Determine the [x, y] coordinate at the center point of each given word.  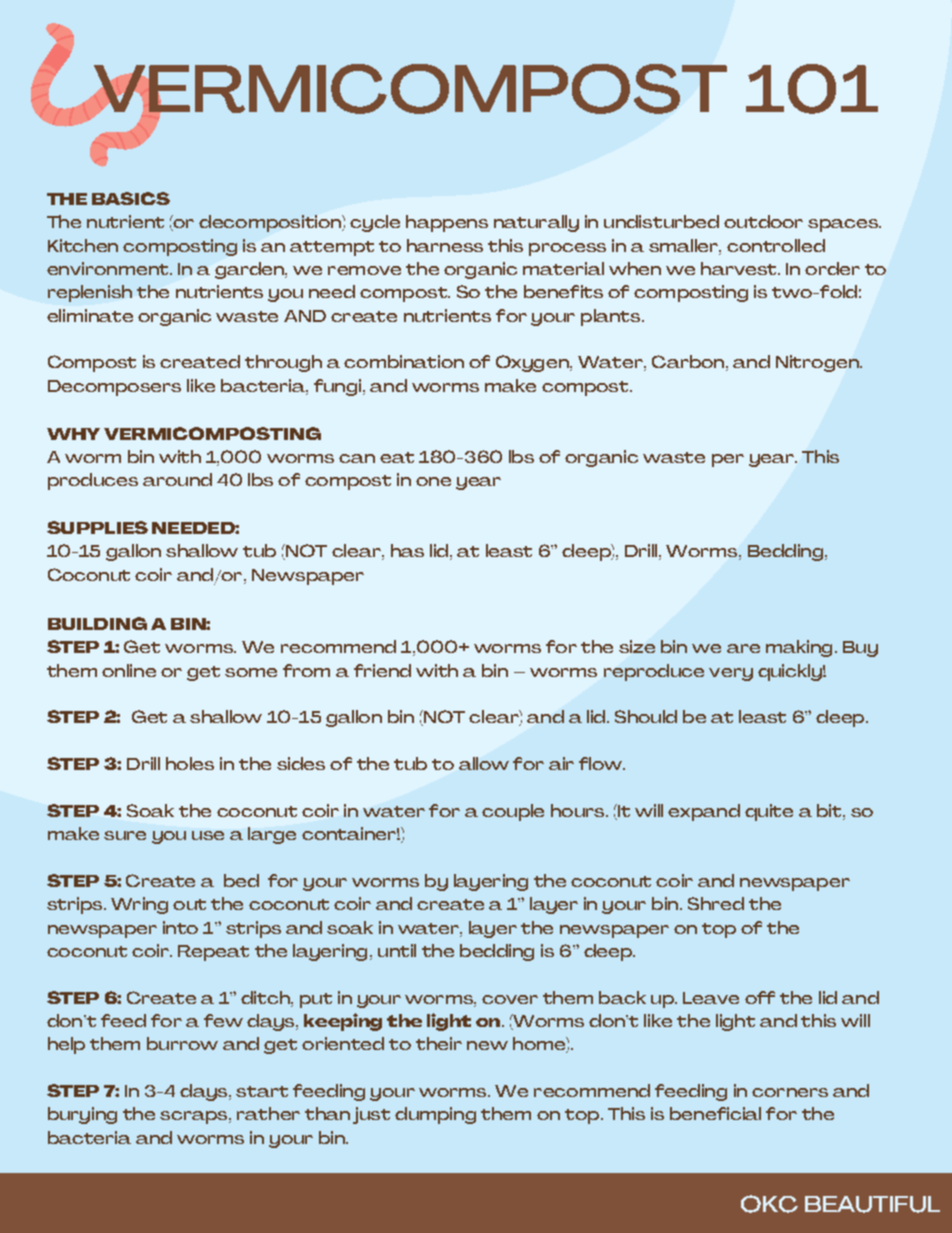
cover [510, 999]
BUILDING [97, 623]
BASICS [131, 198]
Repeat [213, 953]
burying [82, 1115]
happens [447, 223]
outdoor [763, 221]
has [407, 550]
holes [190, 763]
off [760, 997]
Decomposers [114, 388]
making [799, 648]
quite [769, 812]
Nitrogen [818, 363]
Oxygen [533, 363]
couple [513, 812]
